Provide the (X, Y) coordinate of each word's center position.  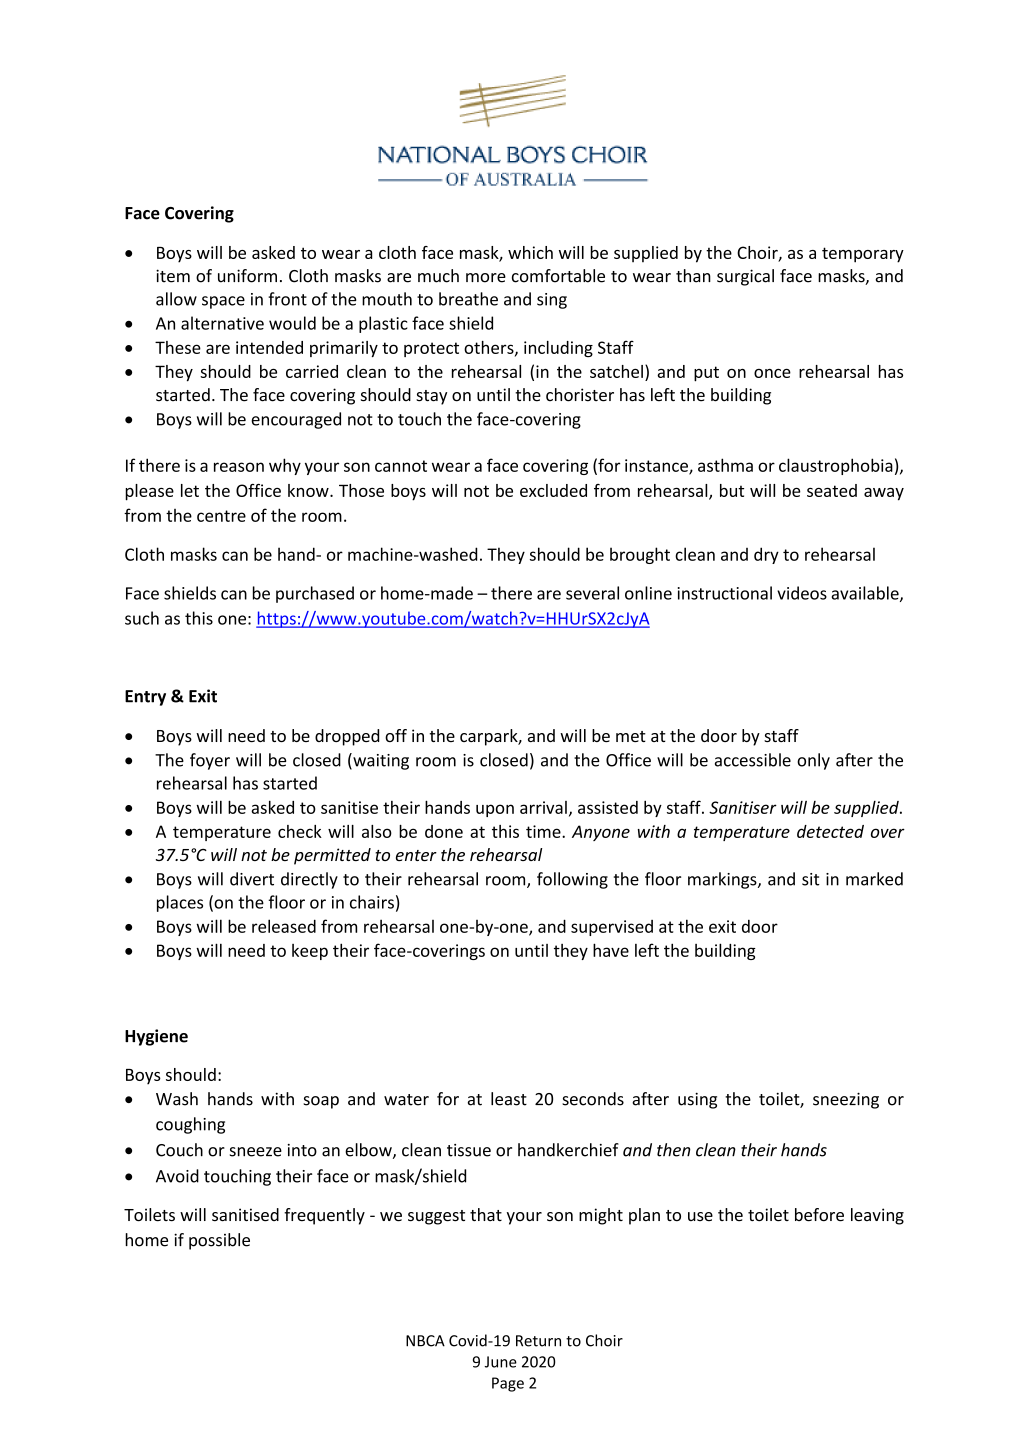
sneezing (846, 1100)
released (284, 926)
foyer (210, 761)
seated (832, 490)
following (572, 880)
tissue (469, 1150)
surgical (745, 277)
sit (811, 879)
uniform (247, 276)
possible (219, 1241)
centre (221, 516)
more (486, 278)
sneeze (256, 1152)
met (631, 736)
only (813, 761)
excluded (553, 490)
